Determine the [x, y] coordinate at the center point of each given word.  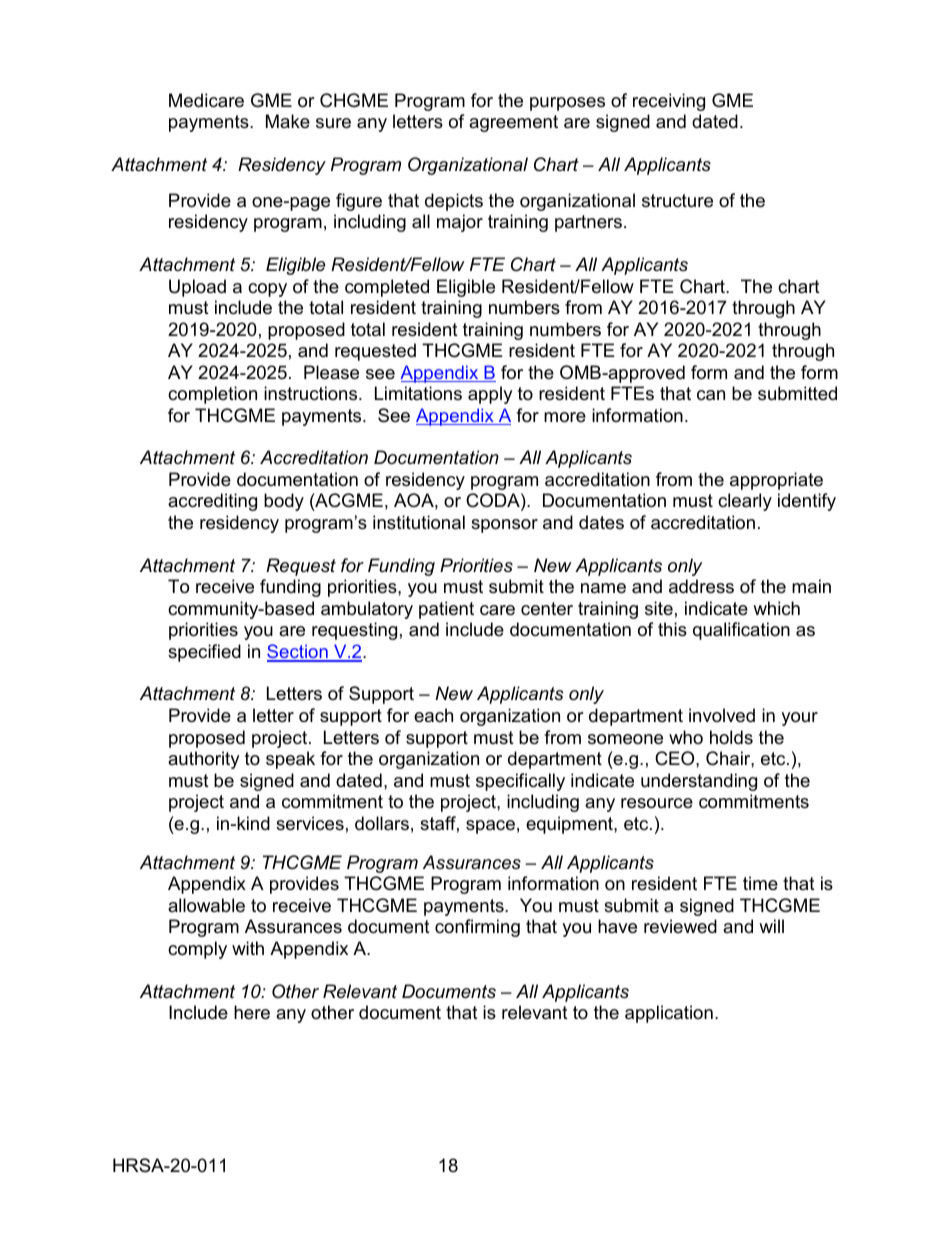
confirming [477, 928]
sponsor [504, 526]
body [284, 502]
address [701, 586]
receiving [669, 102]
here [252, 1012]
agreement [513, 123]
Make [288, 121]
